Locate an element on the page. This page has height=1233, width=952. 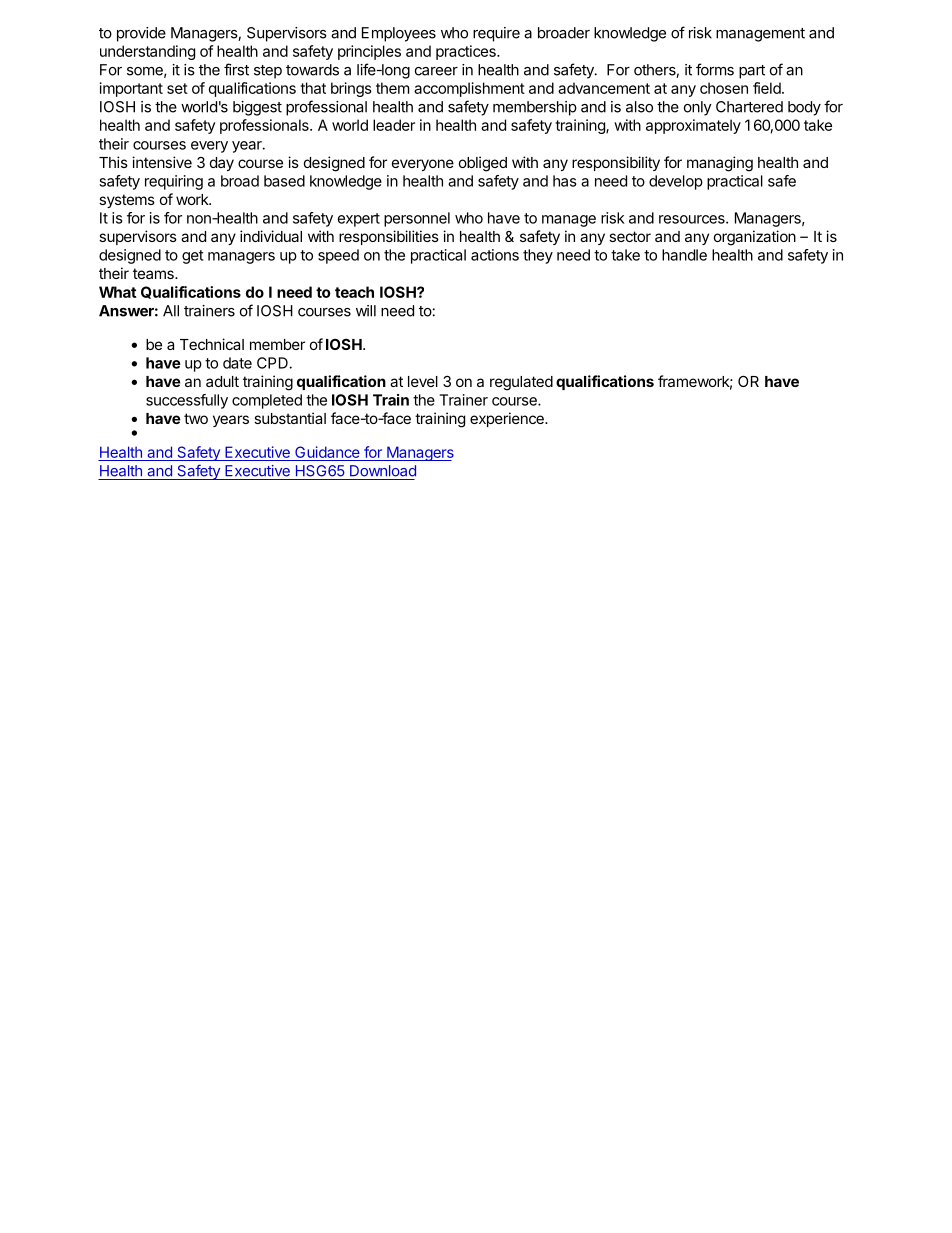
level is located at coordinates (423, 381).
